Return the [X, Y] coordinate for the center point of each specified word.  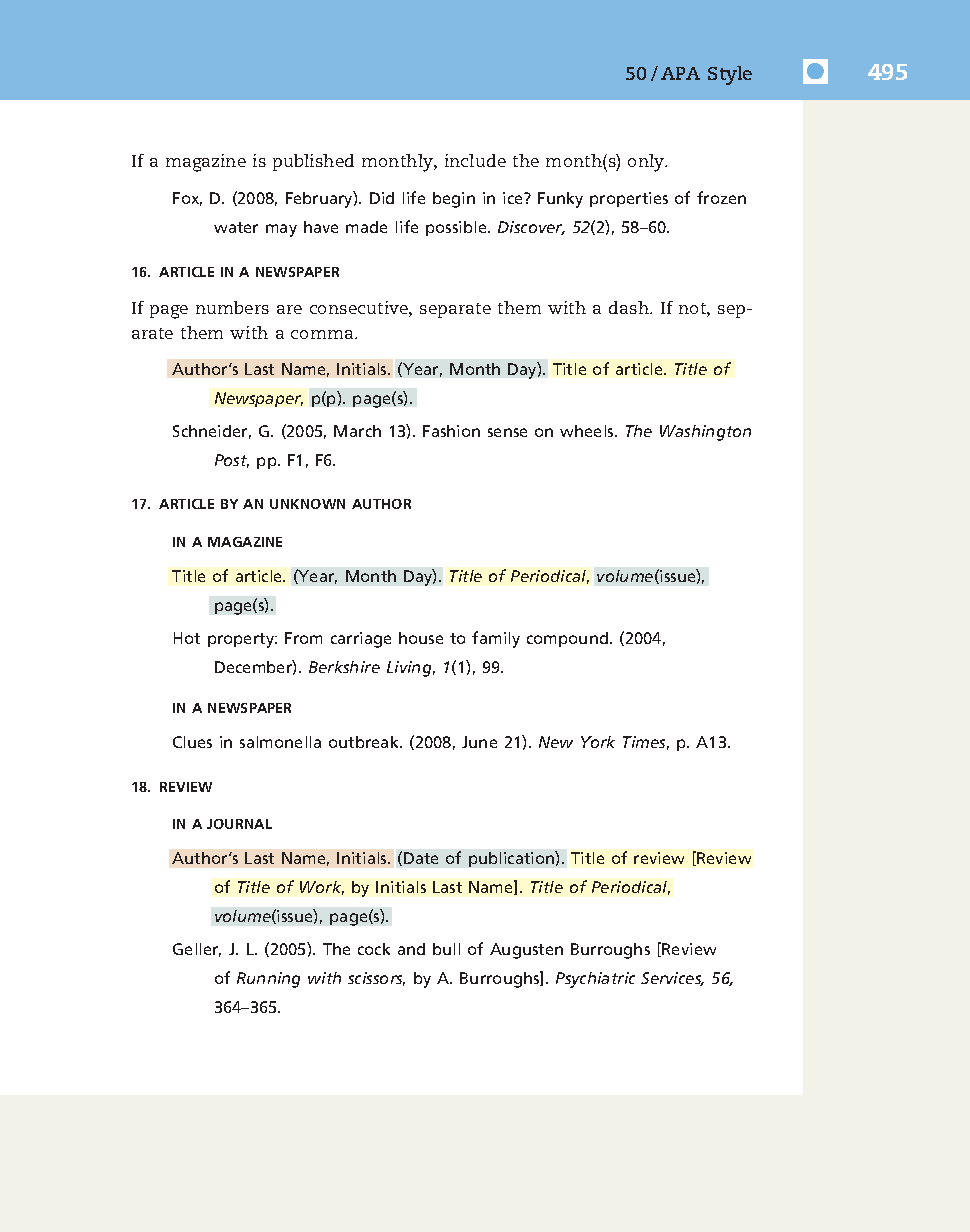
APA [680, 73]
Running [268, 980]
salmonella [280, 742]
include [475, 160]
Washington [705, 433]
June [479, 742]
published [313, 162]
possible [457, 228]
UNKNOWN [307, 504]
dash [630, 307]
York [598, 742]
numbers [232, 307]
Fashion [451, 431]
